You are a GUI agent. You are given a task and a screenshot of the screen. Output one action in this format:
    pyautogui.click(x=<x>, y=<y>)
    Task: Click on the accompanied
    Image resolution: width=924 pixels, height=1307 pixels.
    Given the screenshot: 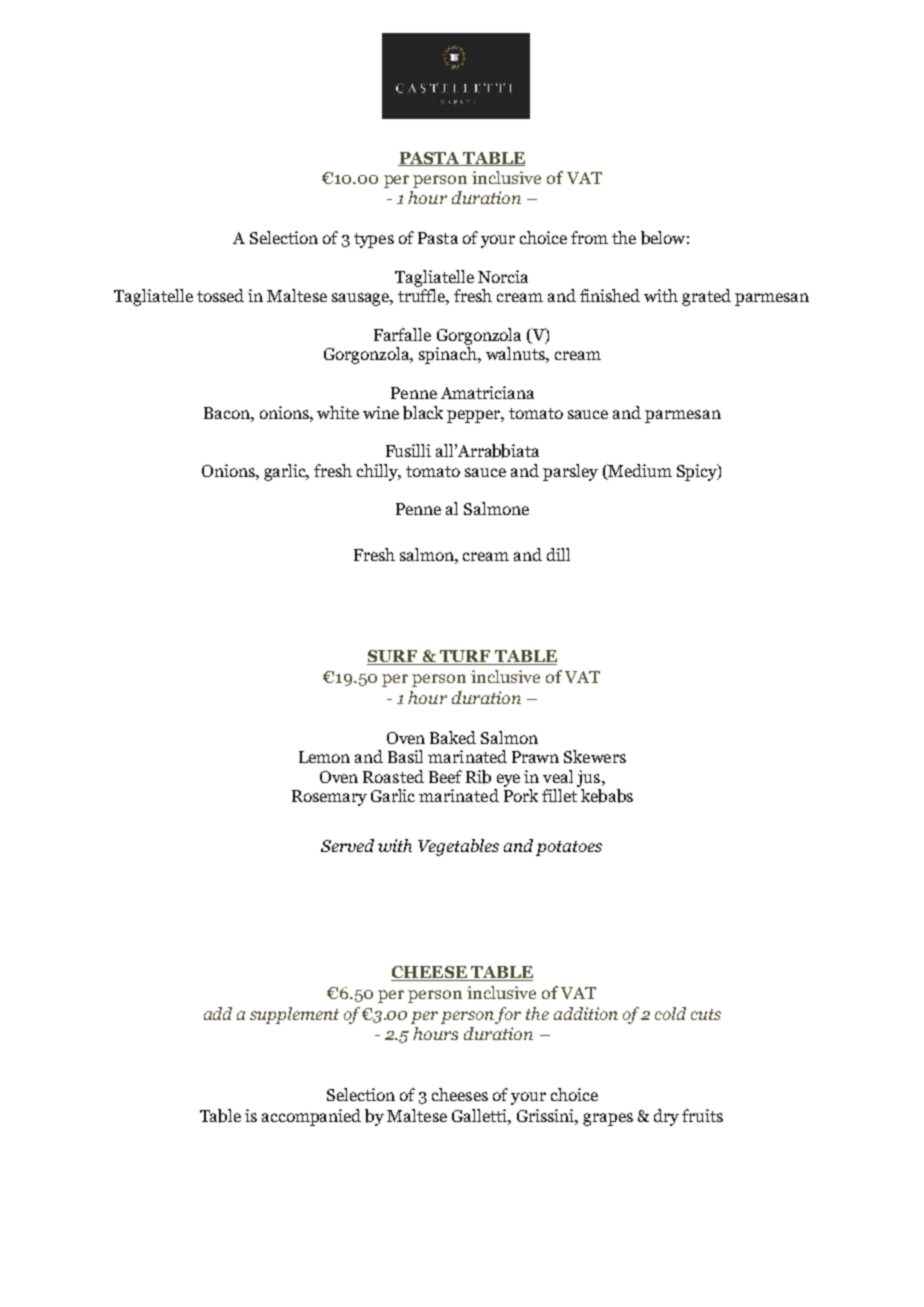 What is the action you would take?
    pyautogui.click(x=311, y=1117)
